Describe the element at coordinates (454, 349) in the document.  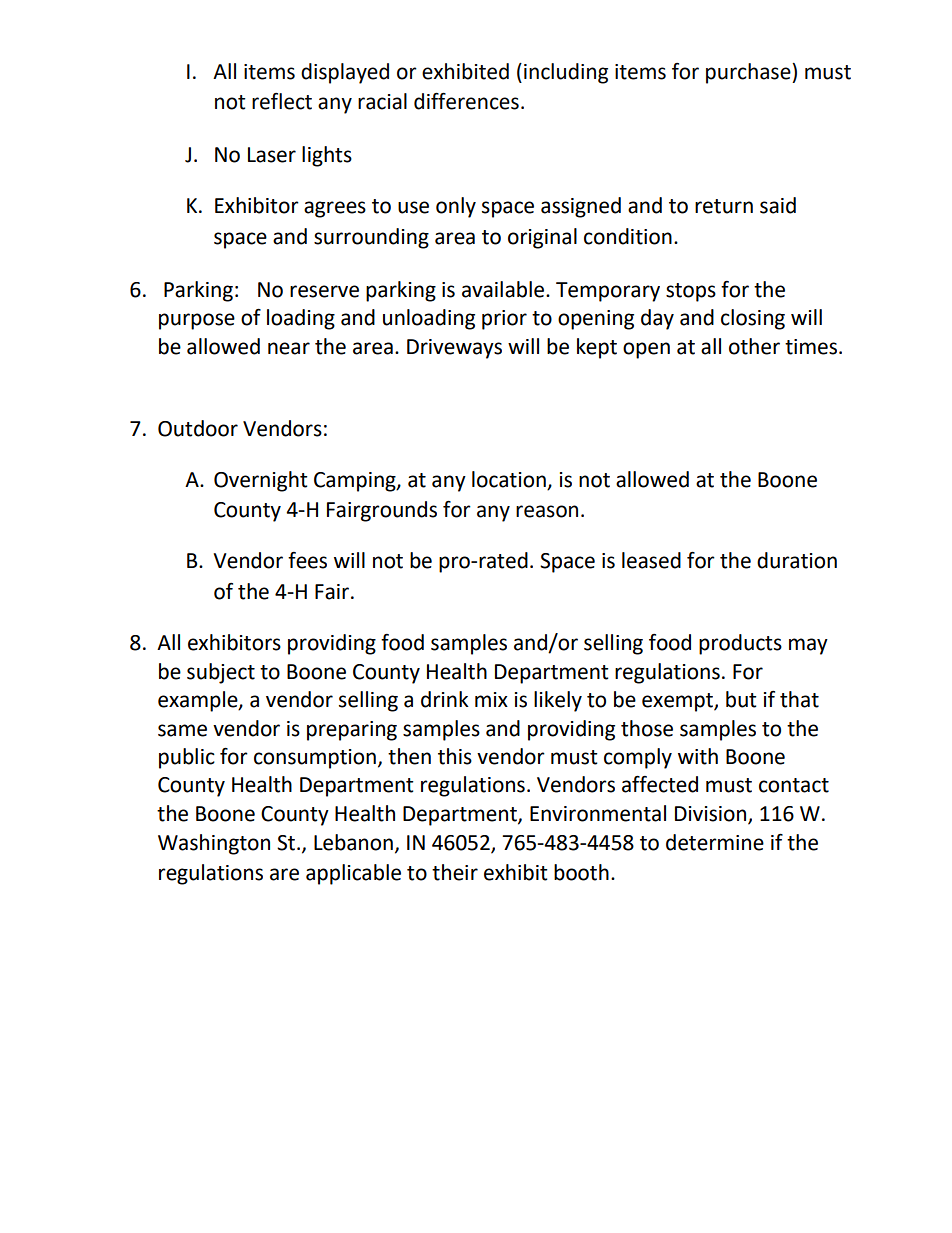
I see `Driveways` at that location.
